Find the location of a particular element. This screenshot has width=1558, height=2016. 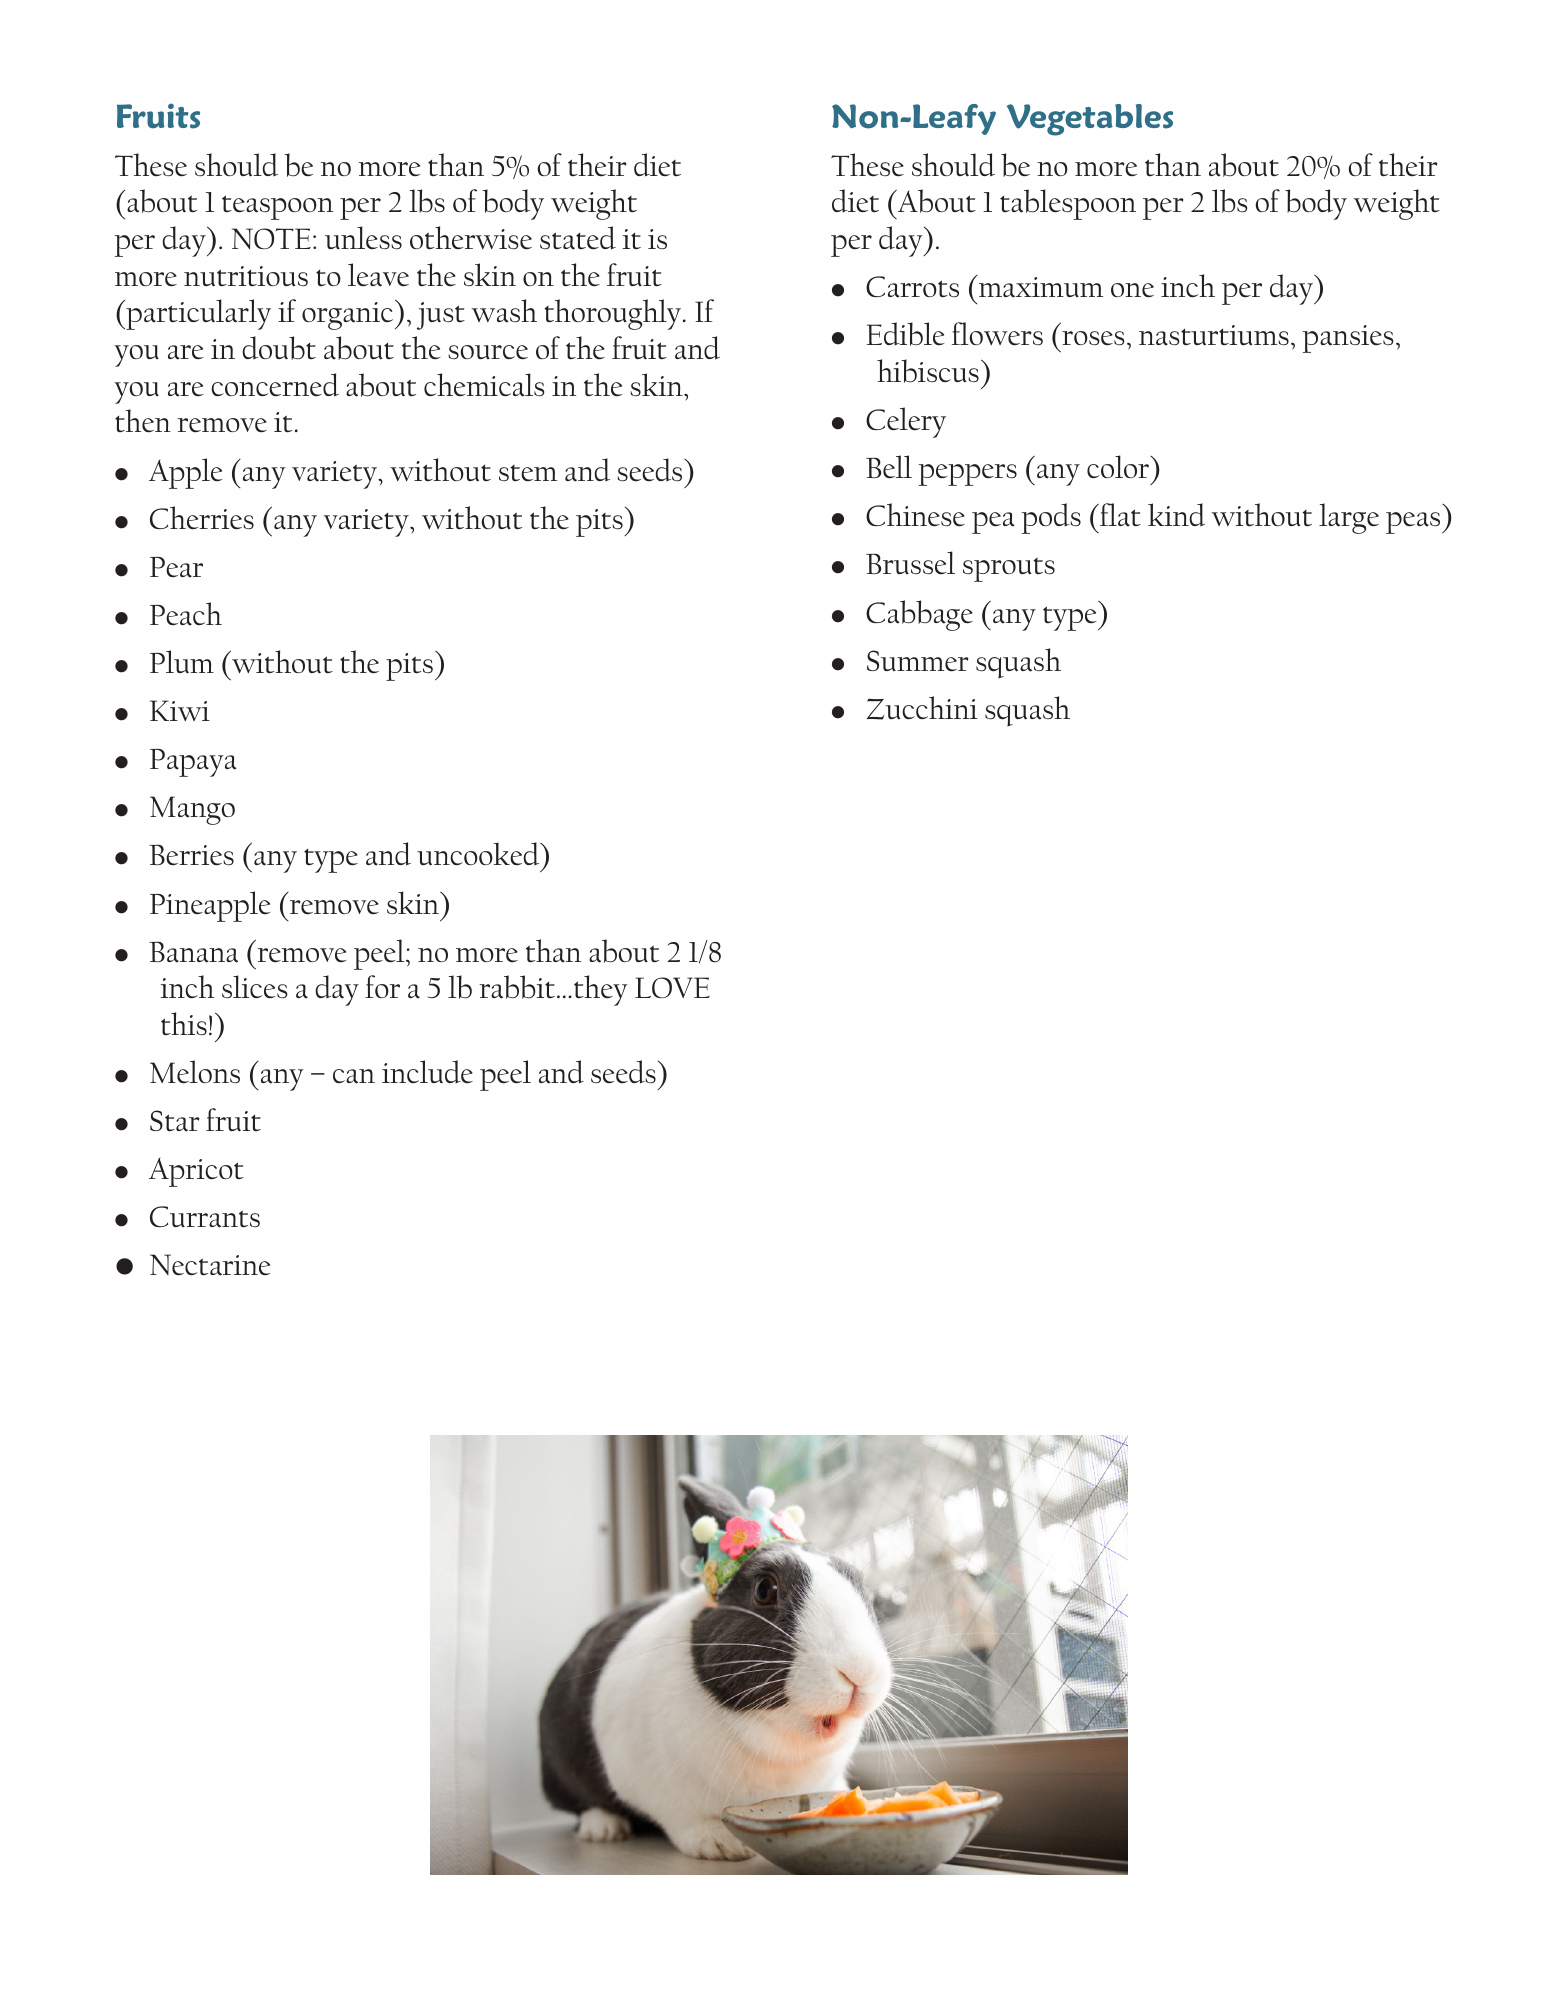

Vegetables is located at coordinates (1090, 120).
